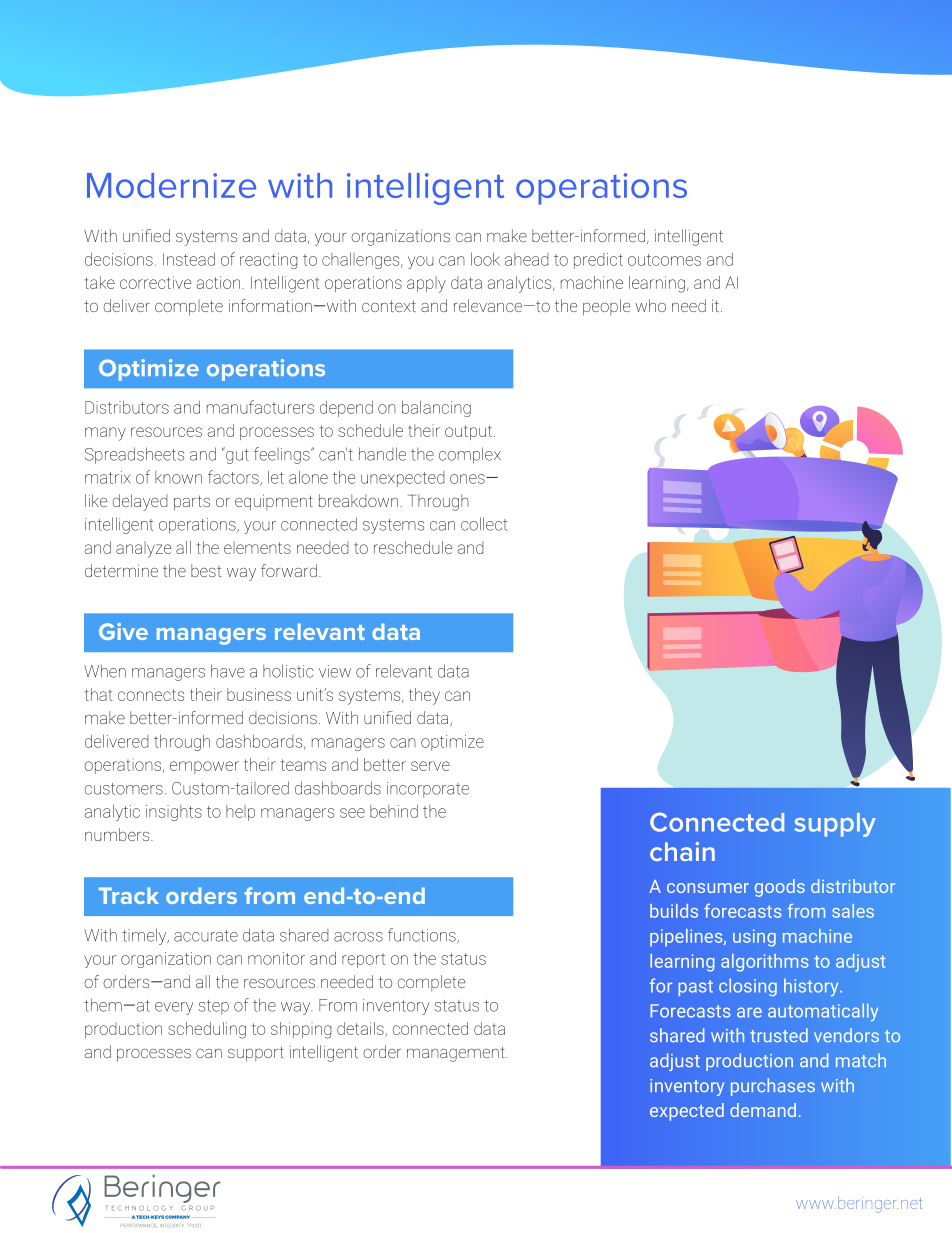  What do you see at coordinates (192, 503) in the screenshot?
I see `parts` at bounding box center [192, 503].
